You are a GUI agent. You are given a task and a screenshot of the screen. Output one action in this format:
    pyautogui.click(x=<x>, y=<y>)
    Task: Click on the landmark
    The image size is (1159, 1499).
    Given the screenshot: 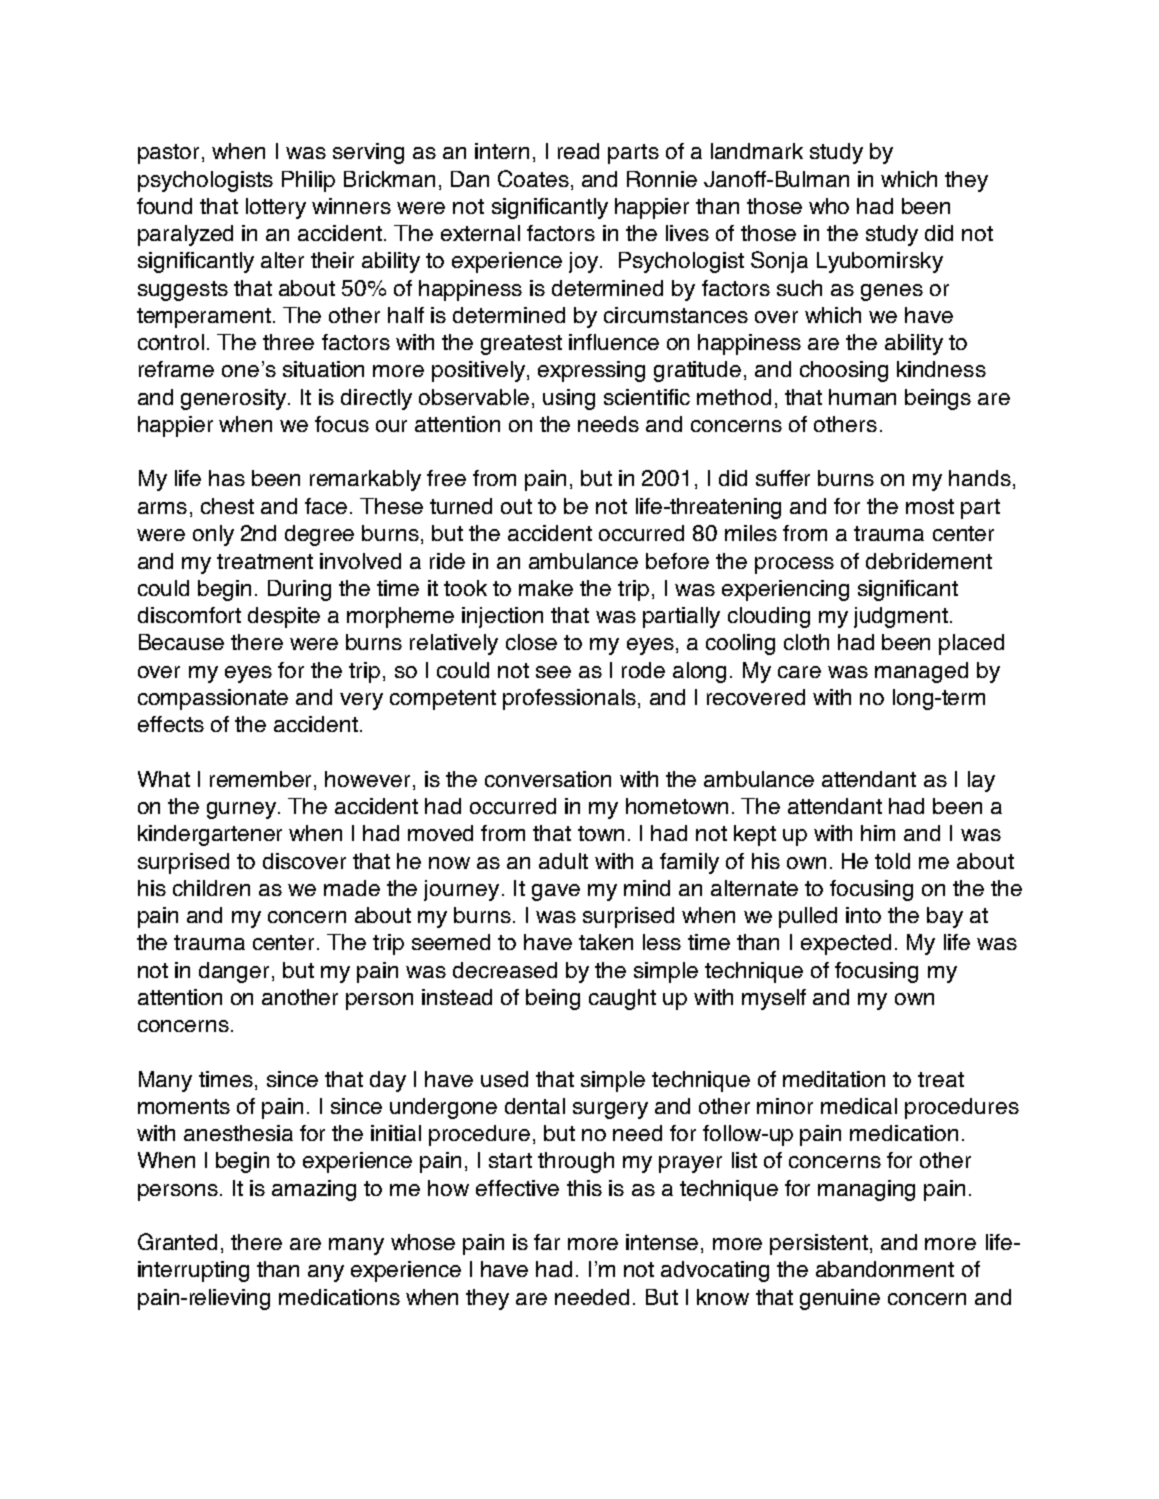 What is the action you would take?
    pyautogui.click(x=757, y=151)
